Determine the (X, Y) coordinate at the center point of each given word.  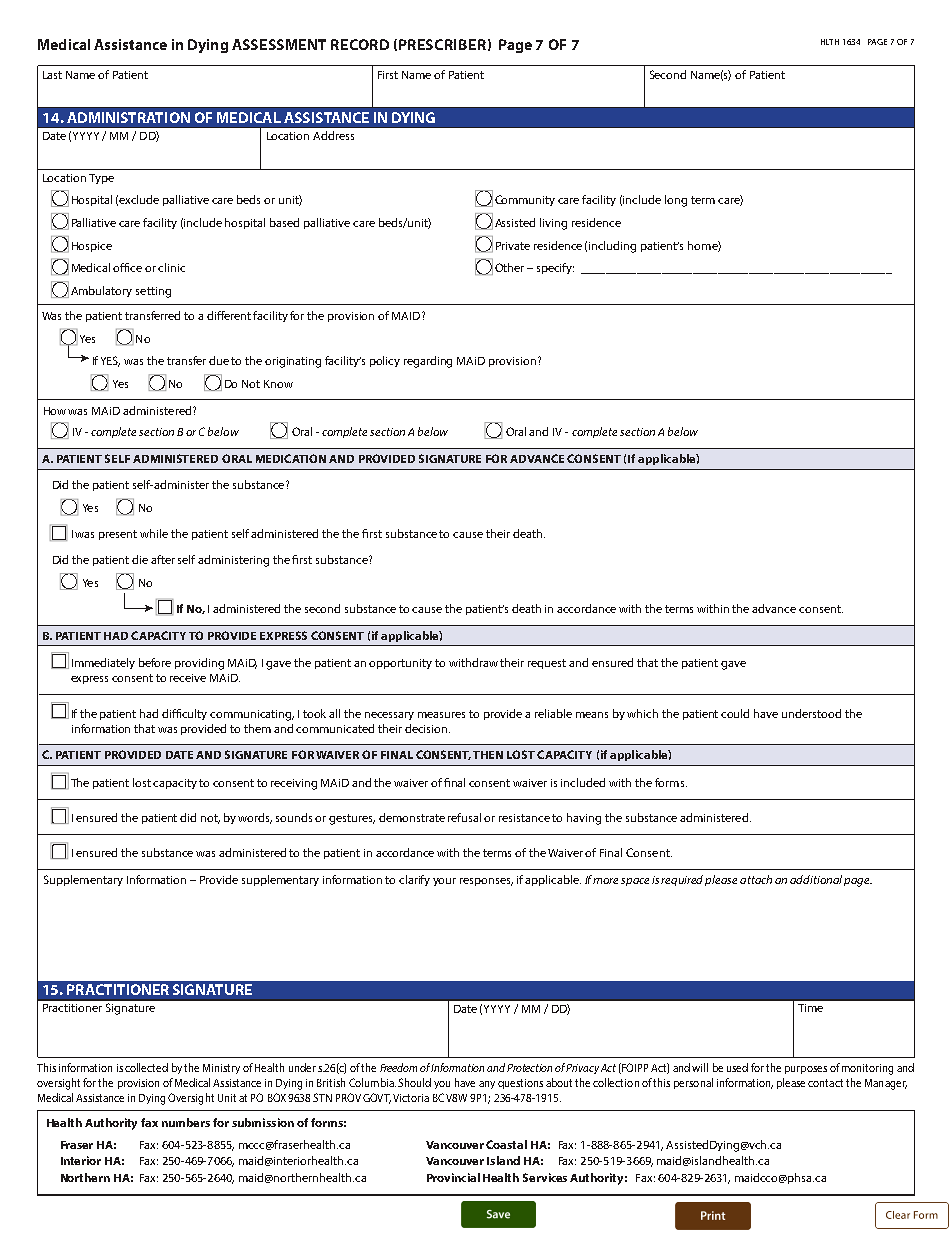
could (735, 713)
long (676, 201)
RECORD (360, 44)
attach (756, 879)
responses (486, 882)
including (612, 247)
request (547, 664)
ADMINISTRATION (128, 117)
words (255, 818)
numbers (186, 1122)
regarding (428, 362)
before (155, 662)
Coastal (506, 1144)
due (219, 360)
